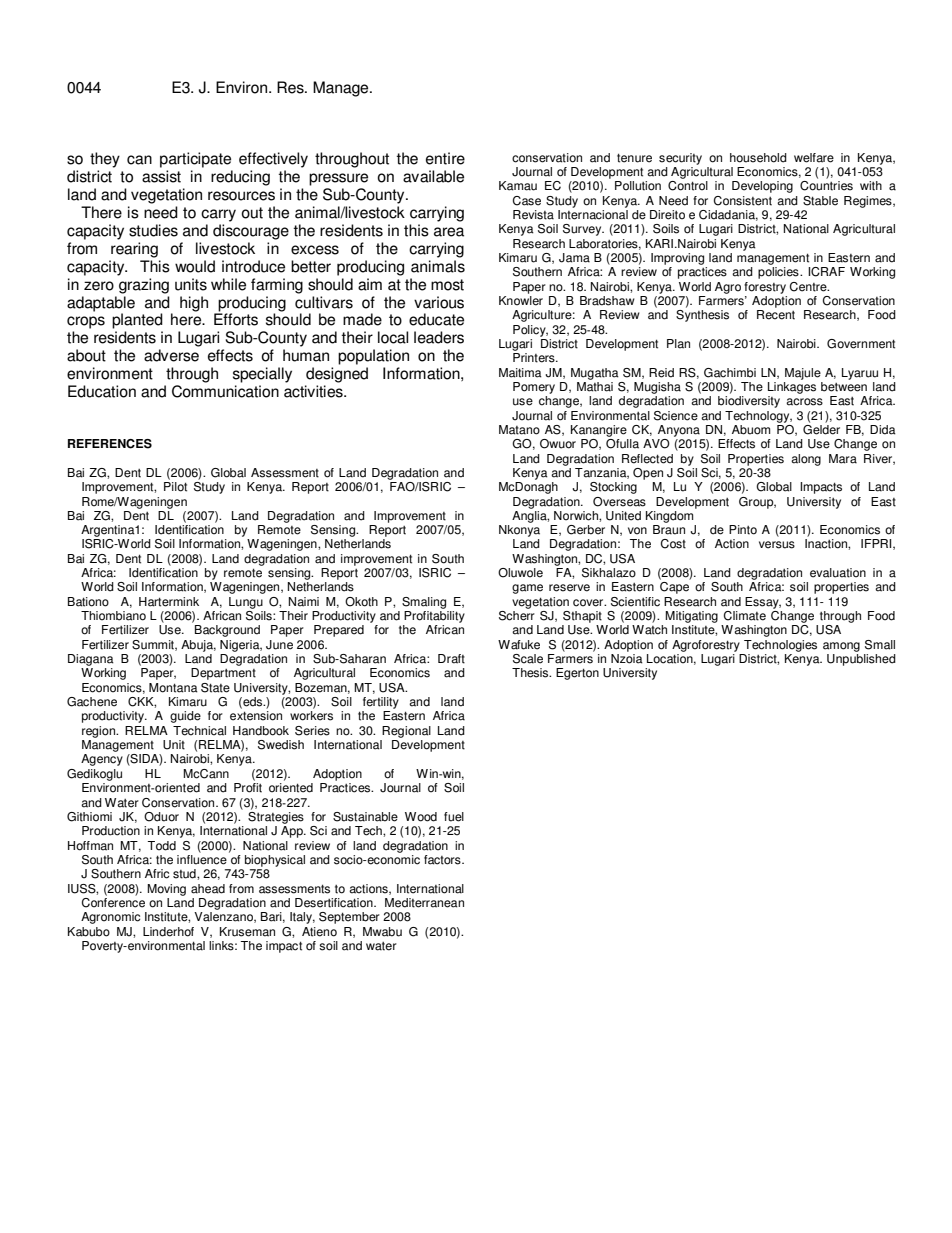 The width and height of the image is (952, 1233). Describe the element at coordinates (443, 860) in the image. I see `factors` at that location.
